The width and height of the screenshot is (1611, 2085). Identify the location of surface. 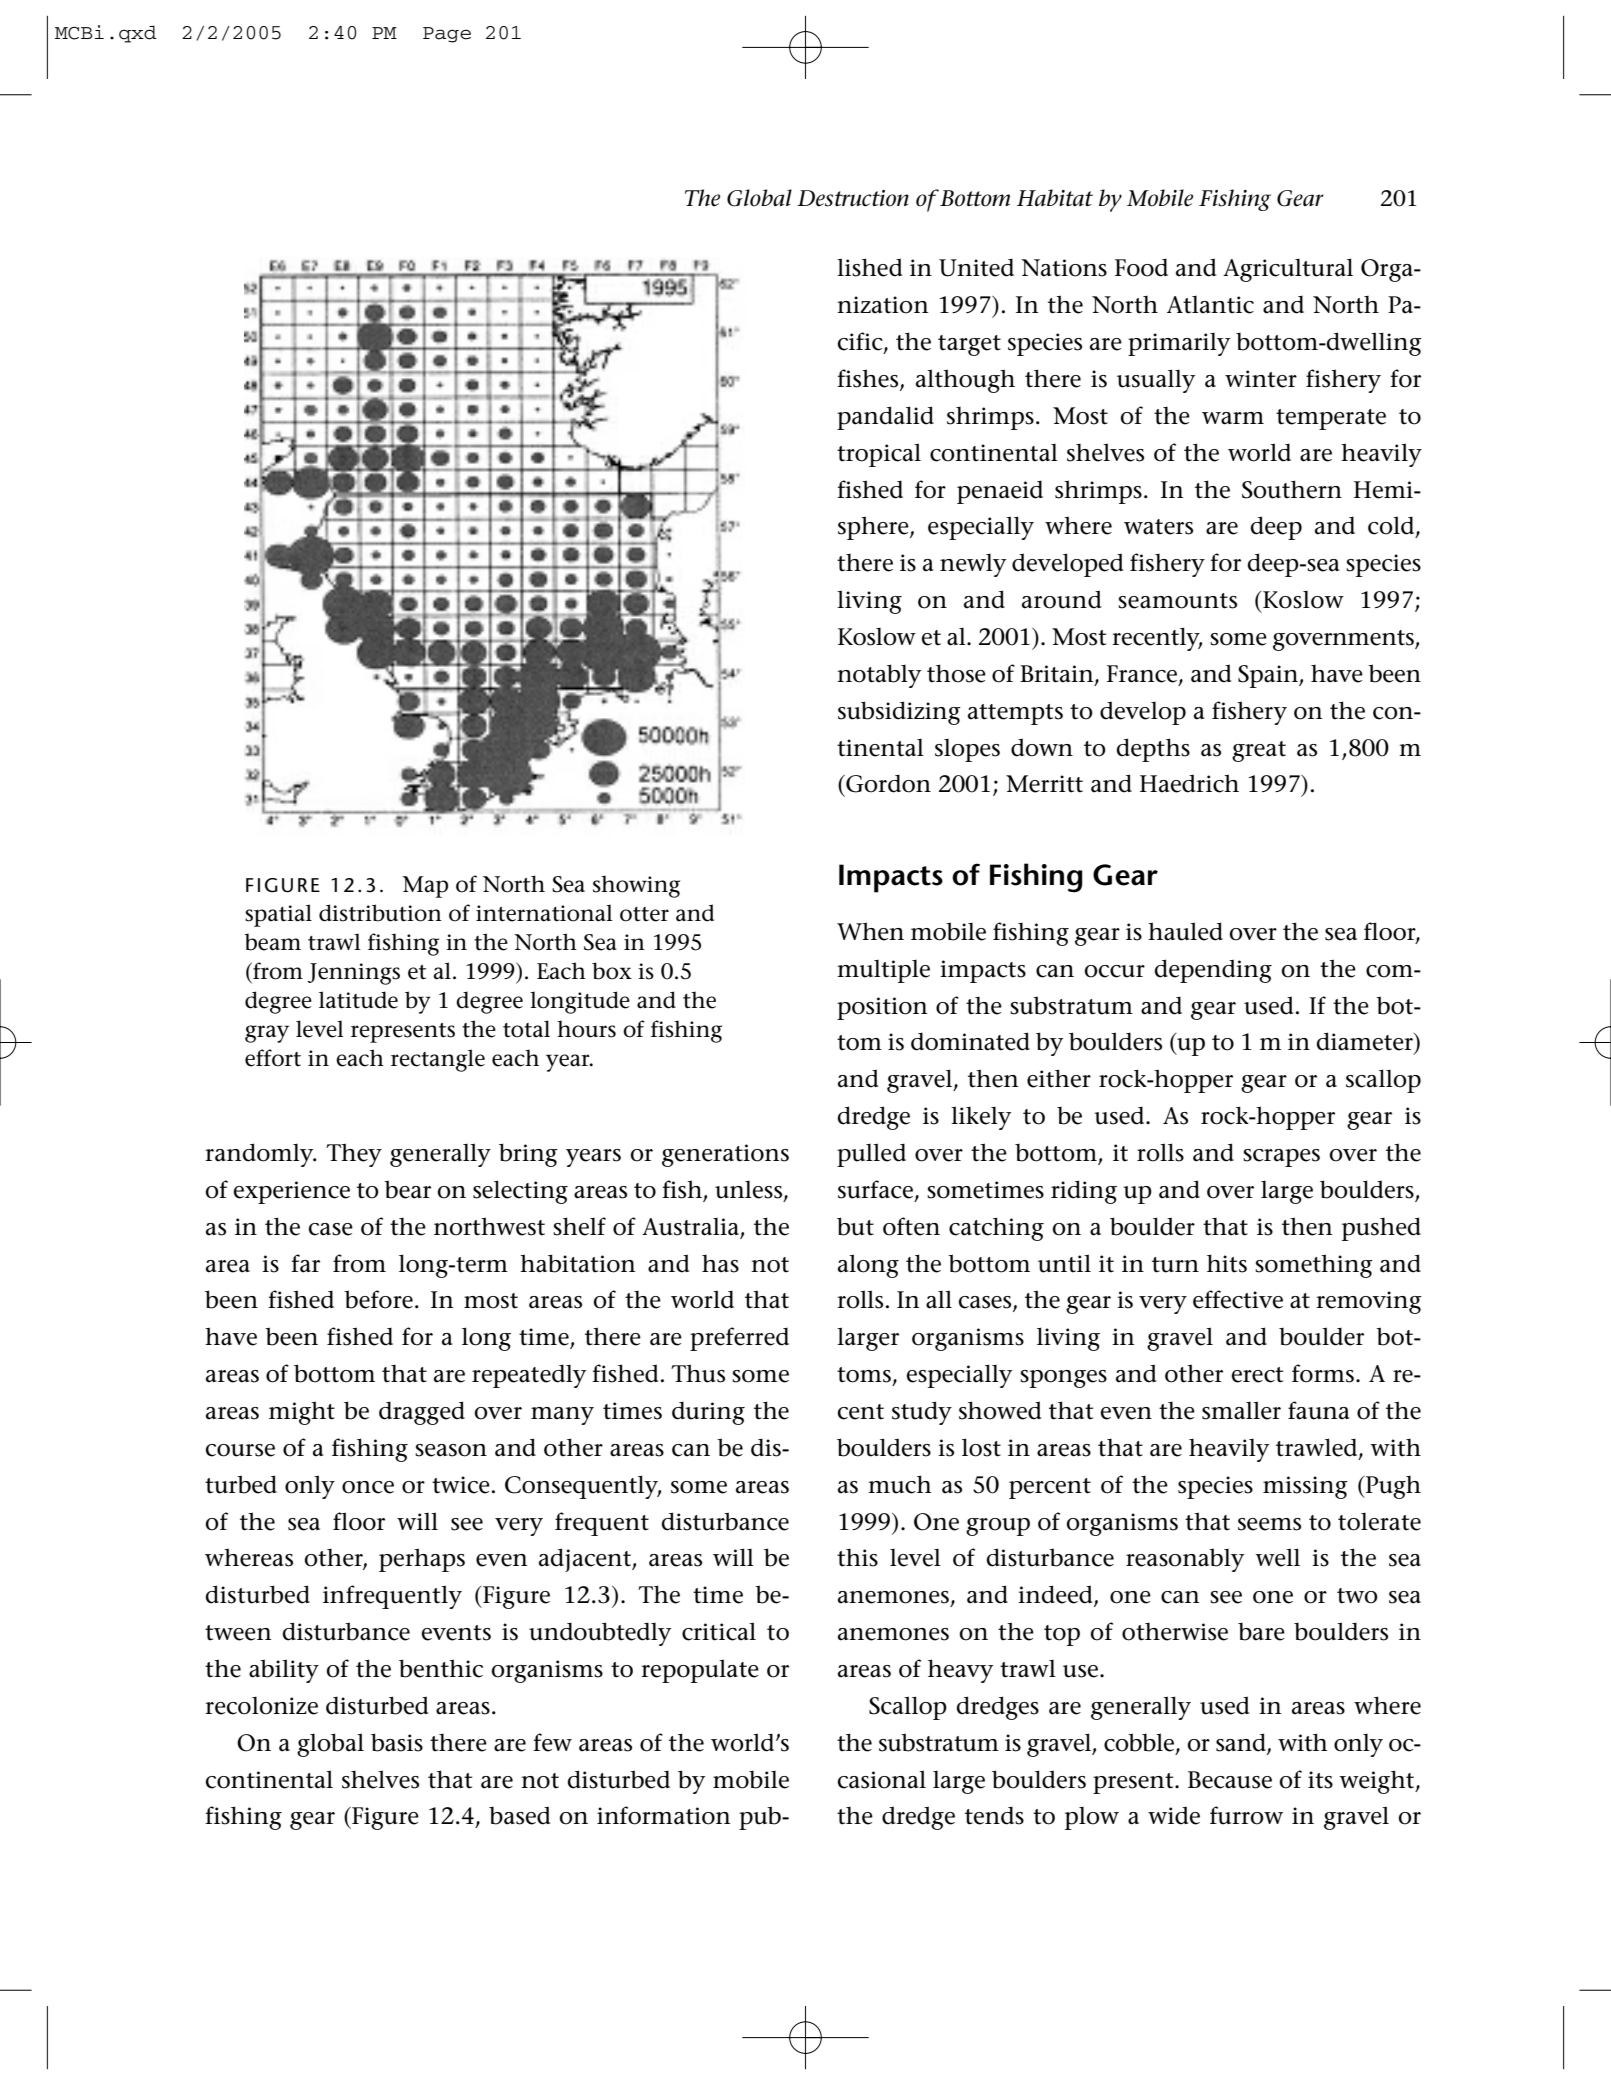
(875, 1189).
